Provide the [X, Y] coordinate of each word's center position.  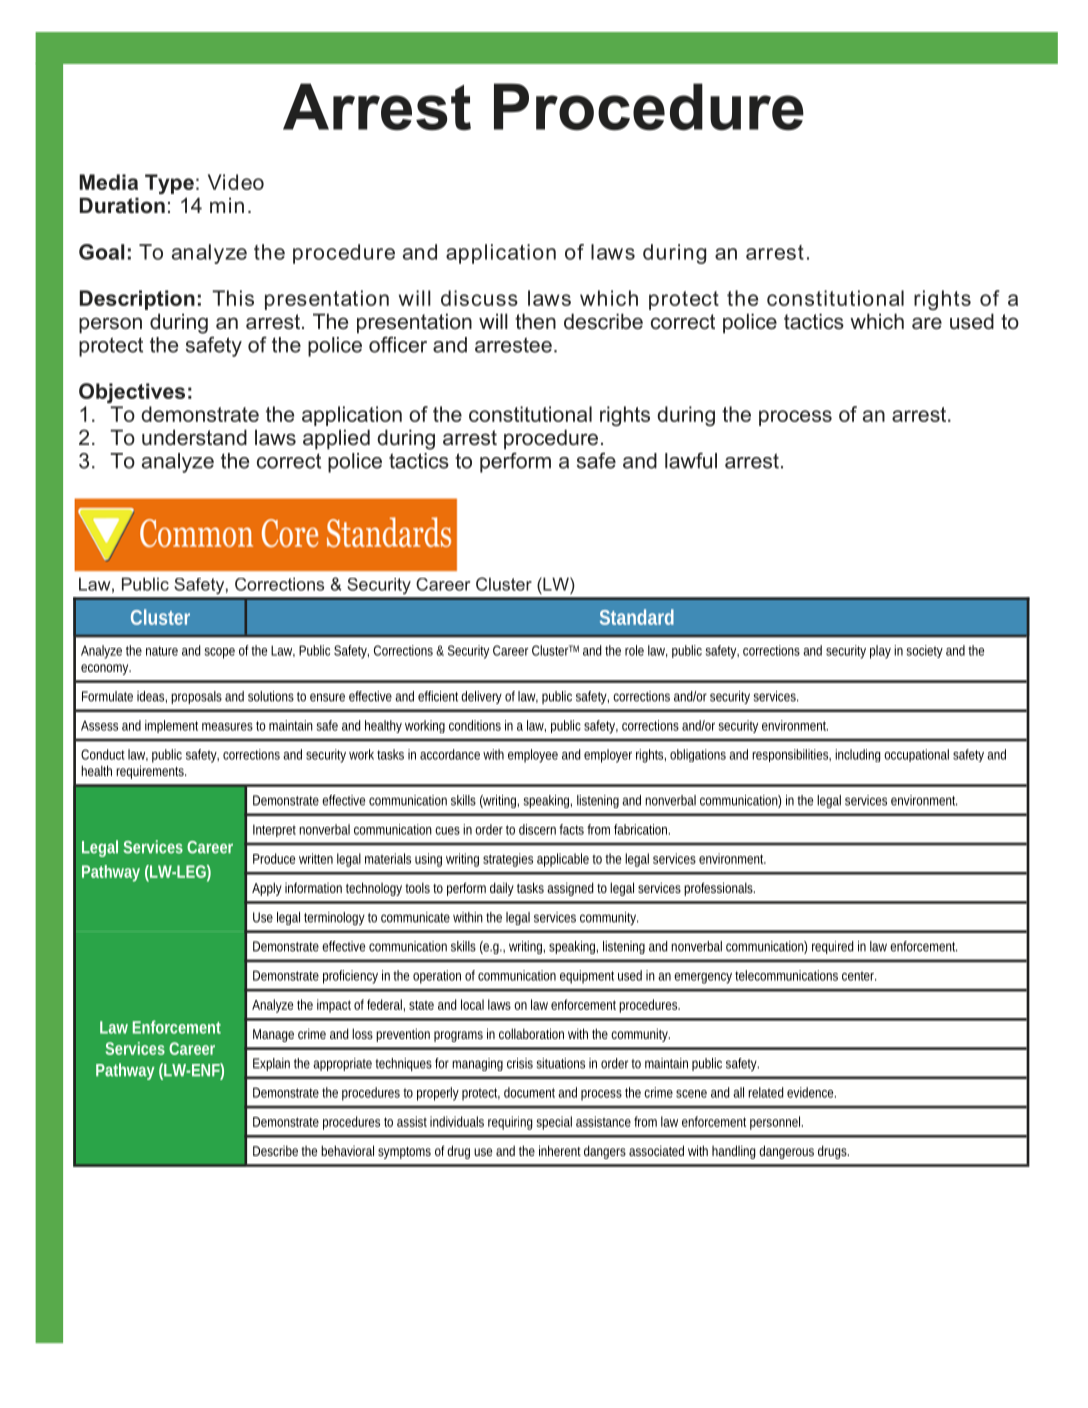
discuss [479, 298]
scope [220, 653]
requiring [510, 1123]
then [535, 321]
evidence [811, 1092]
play [880, 652]
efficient [440, 696]
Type [169, 184]
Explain [271, 1064]
